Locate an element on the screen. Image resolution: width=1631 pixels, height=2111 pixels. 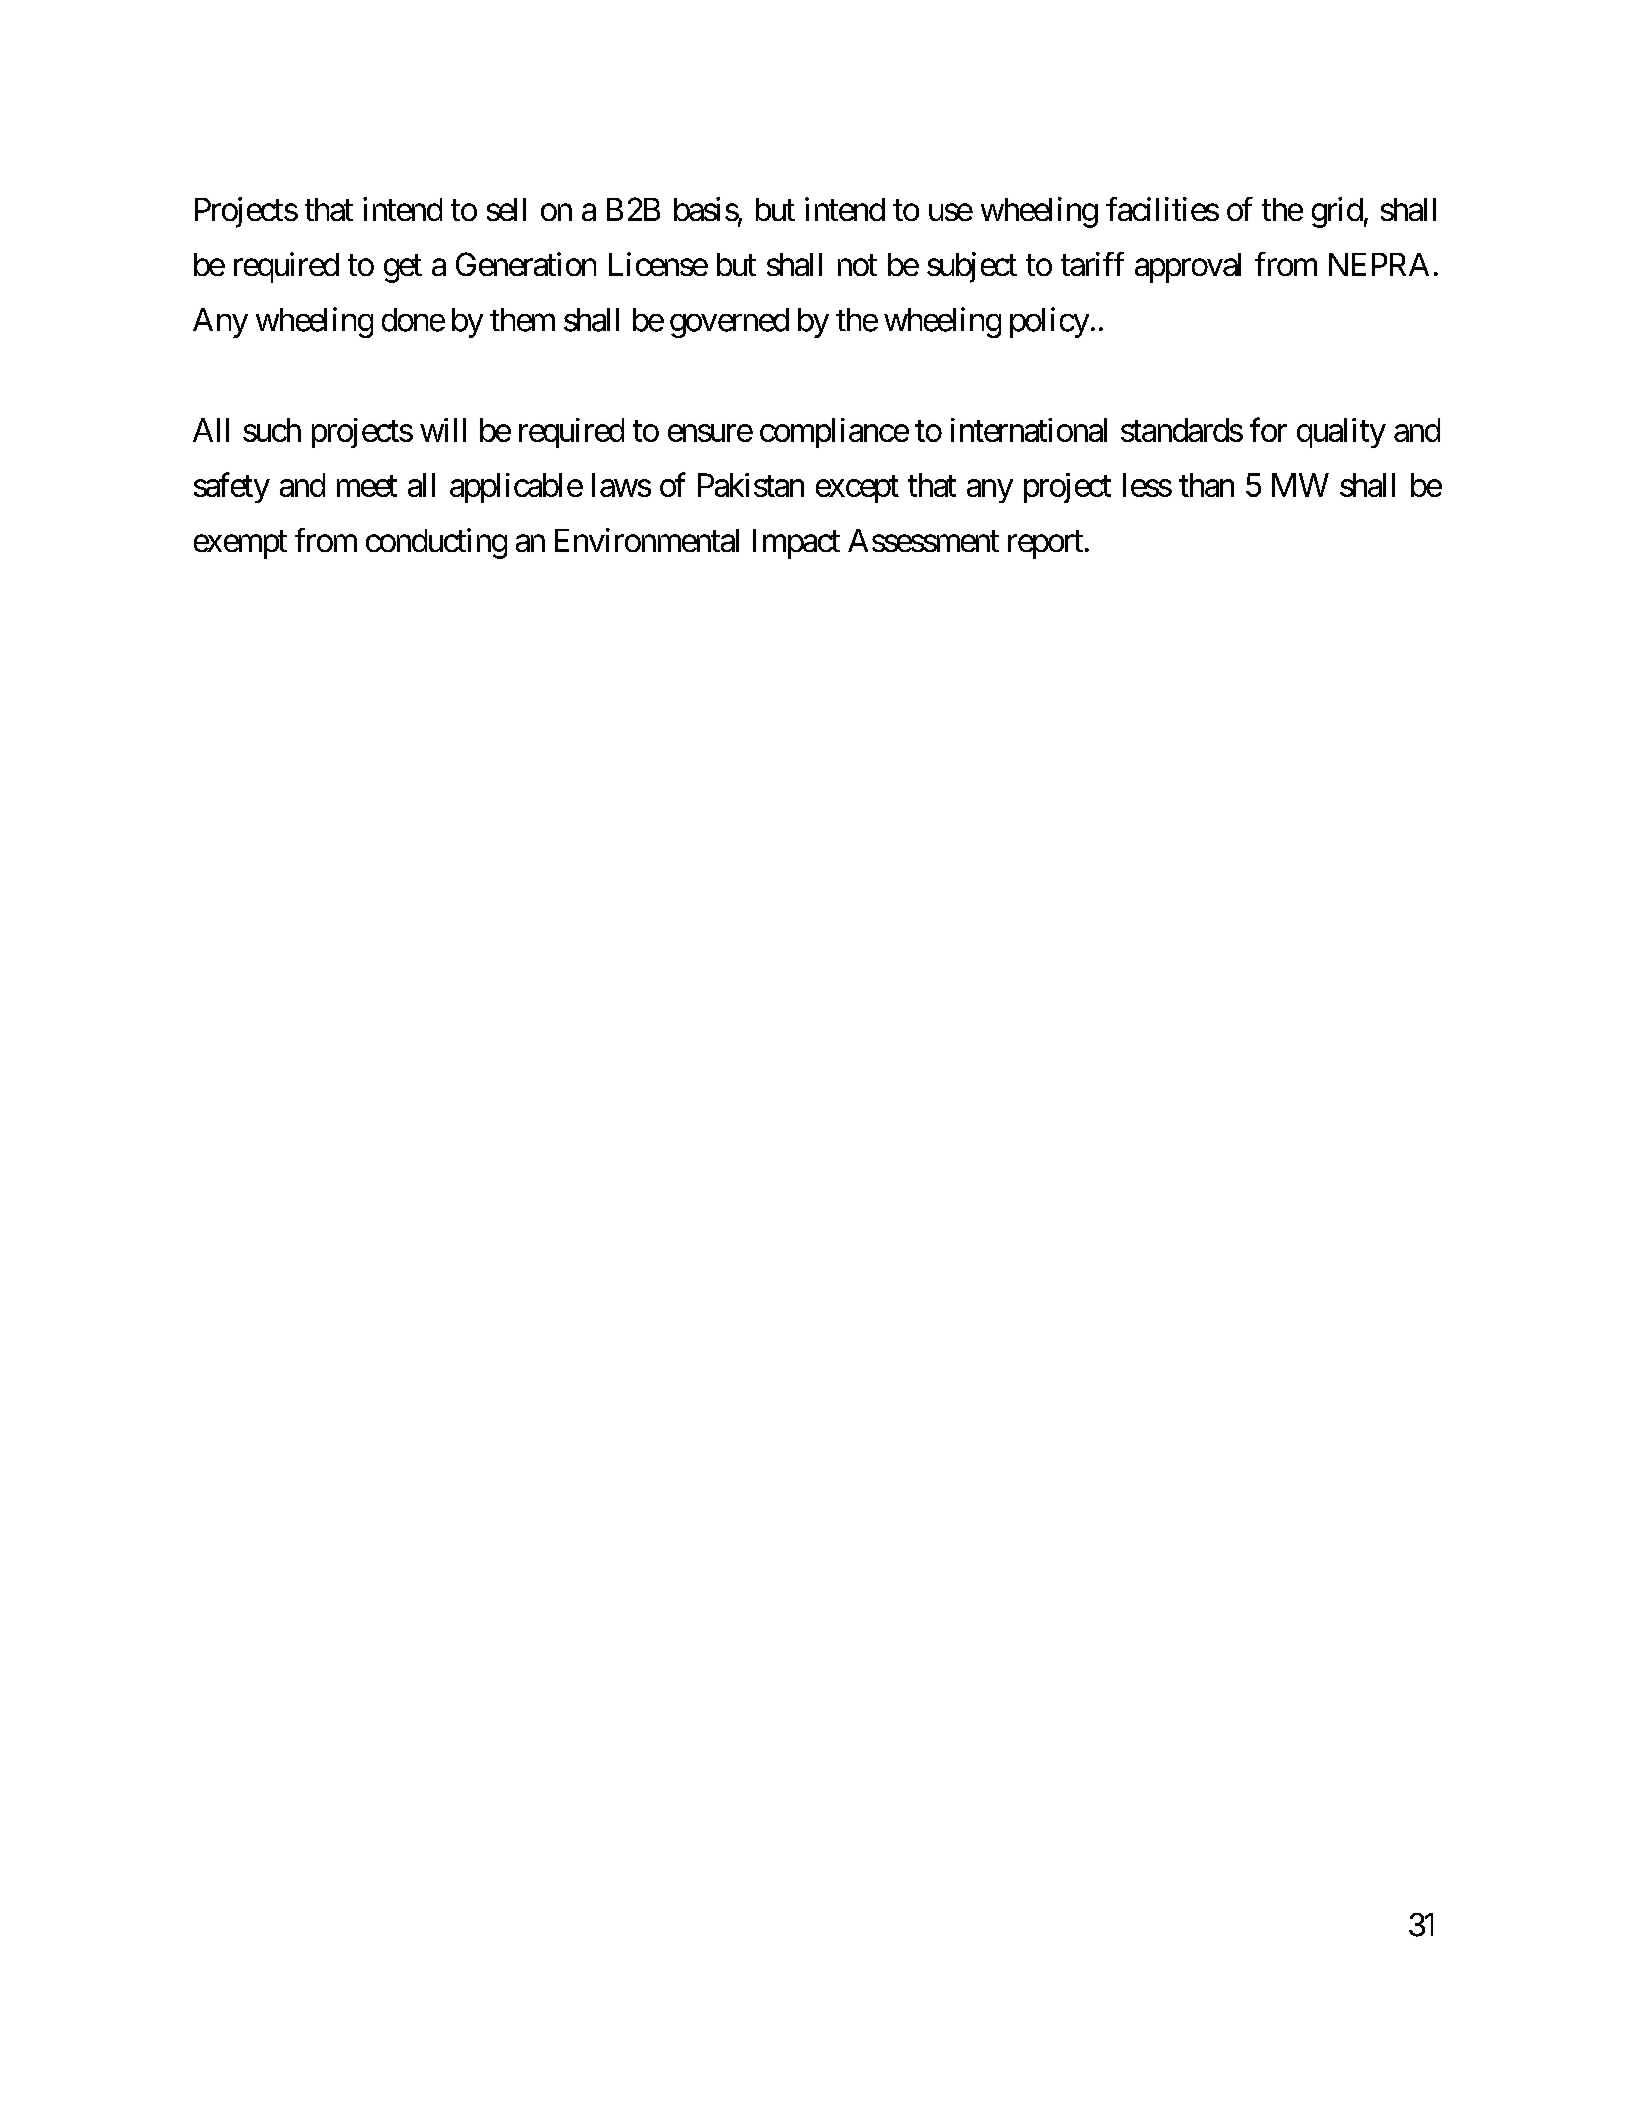
sell is located at coordinates (506, 209).
